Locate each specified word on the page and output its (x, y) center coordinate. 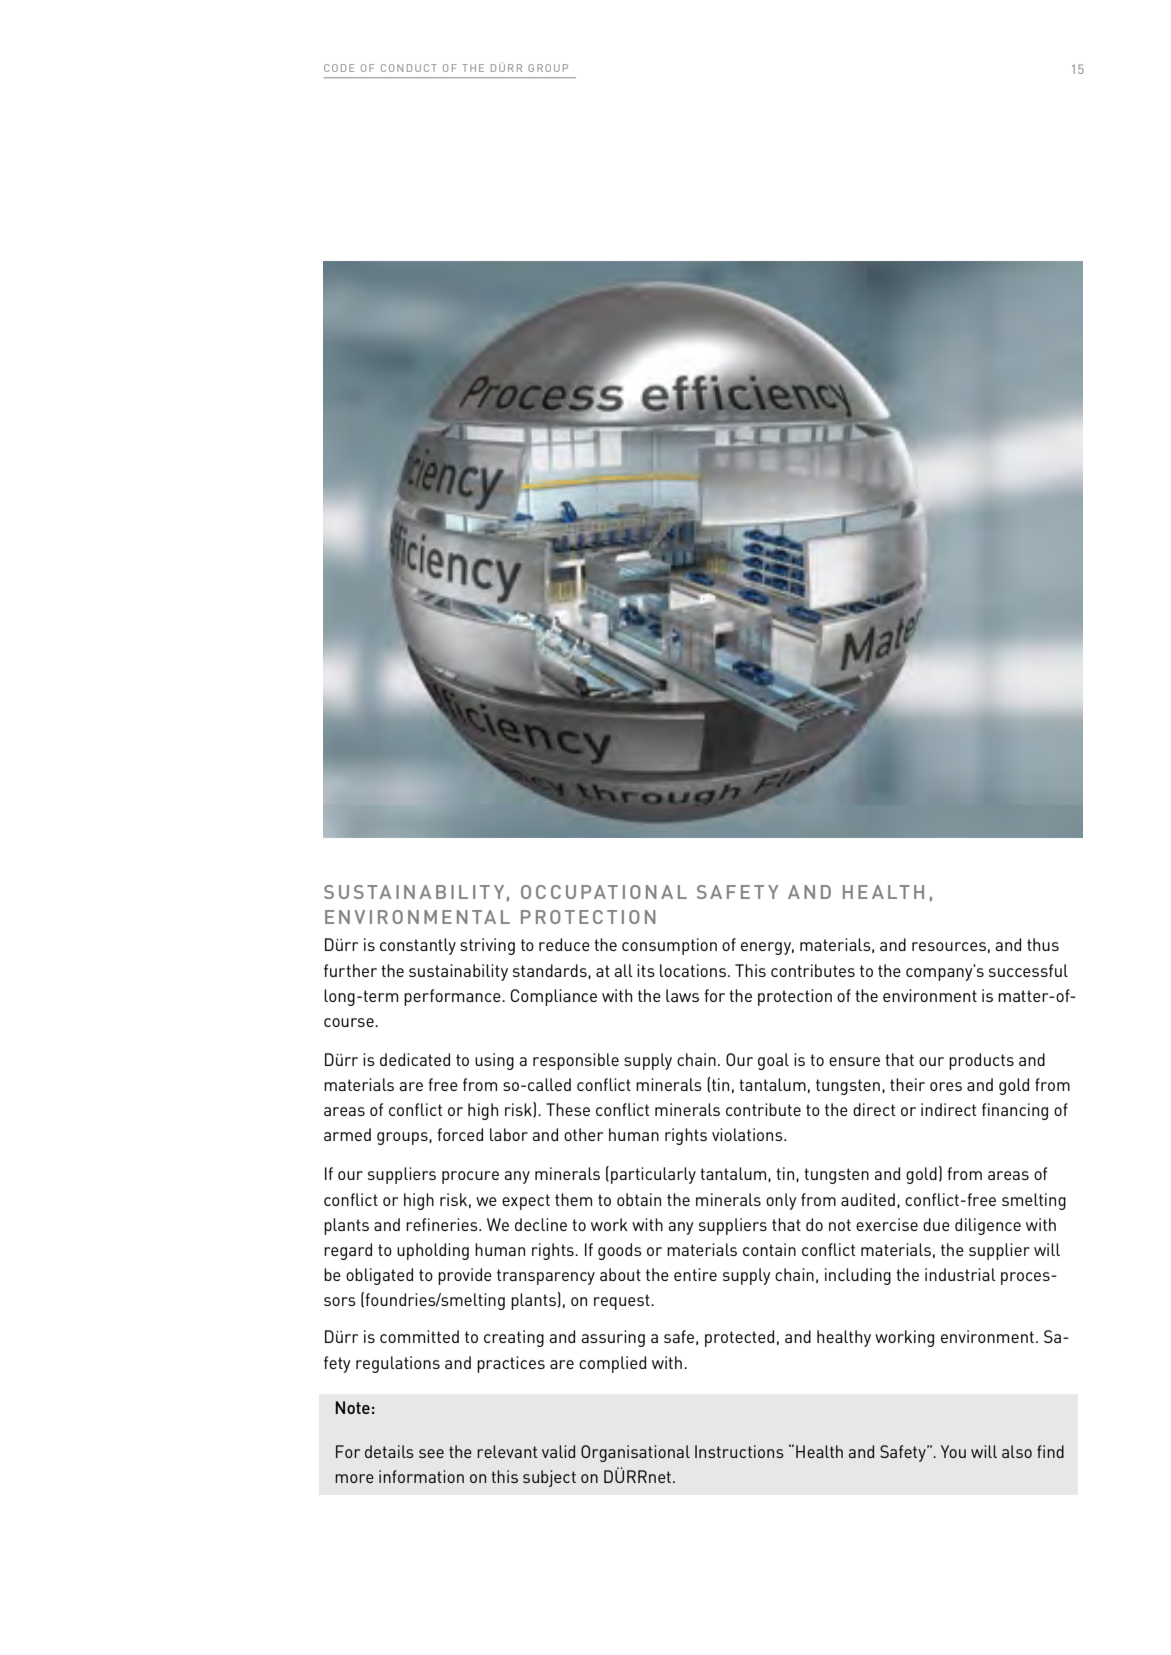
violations (748, 1134)
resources (949, 946)
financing (1015, 1111)
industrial (960, 1274)
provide (465, 1276)
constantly (418, 946)
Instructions (739, 1451)
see (431, 1453)
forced (460, 1134)
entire (695, 1274)
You (953, 1451)
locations (693, 970)
